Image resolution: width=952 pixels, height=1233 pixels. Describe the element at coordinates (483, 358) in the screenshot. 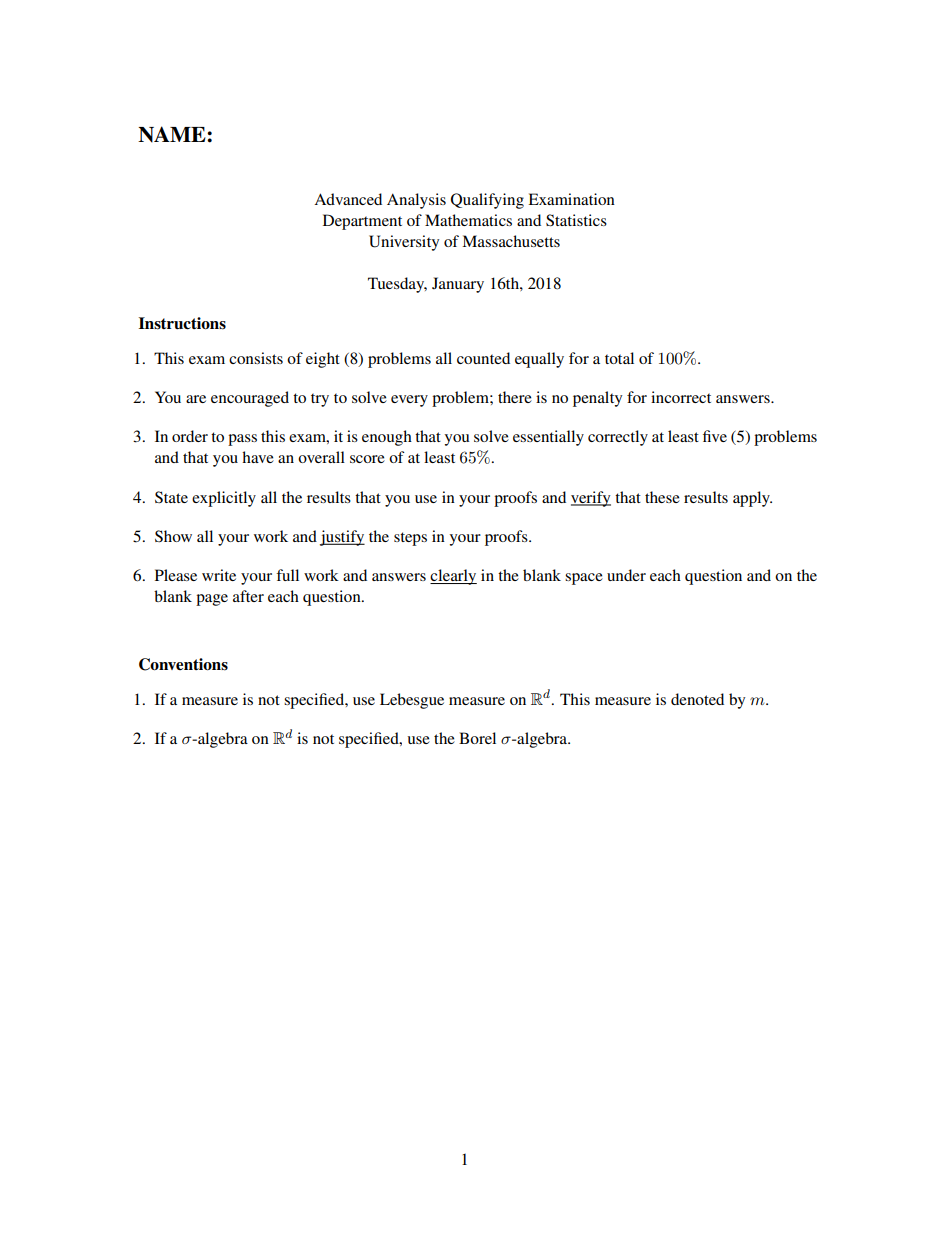

I see `counted` at that location.
